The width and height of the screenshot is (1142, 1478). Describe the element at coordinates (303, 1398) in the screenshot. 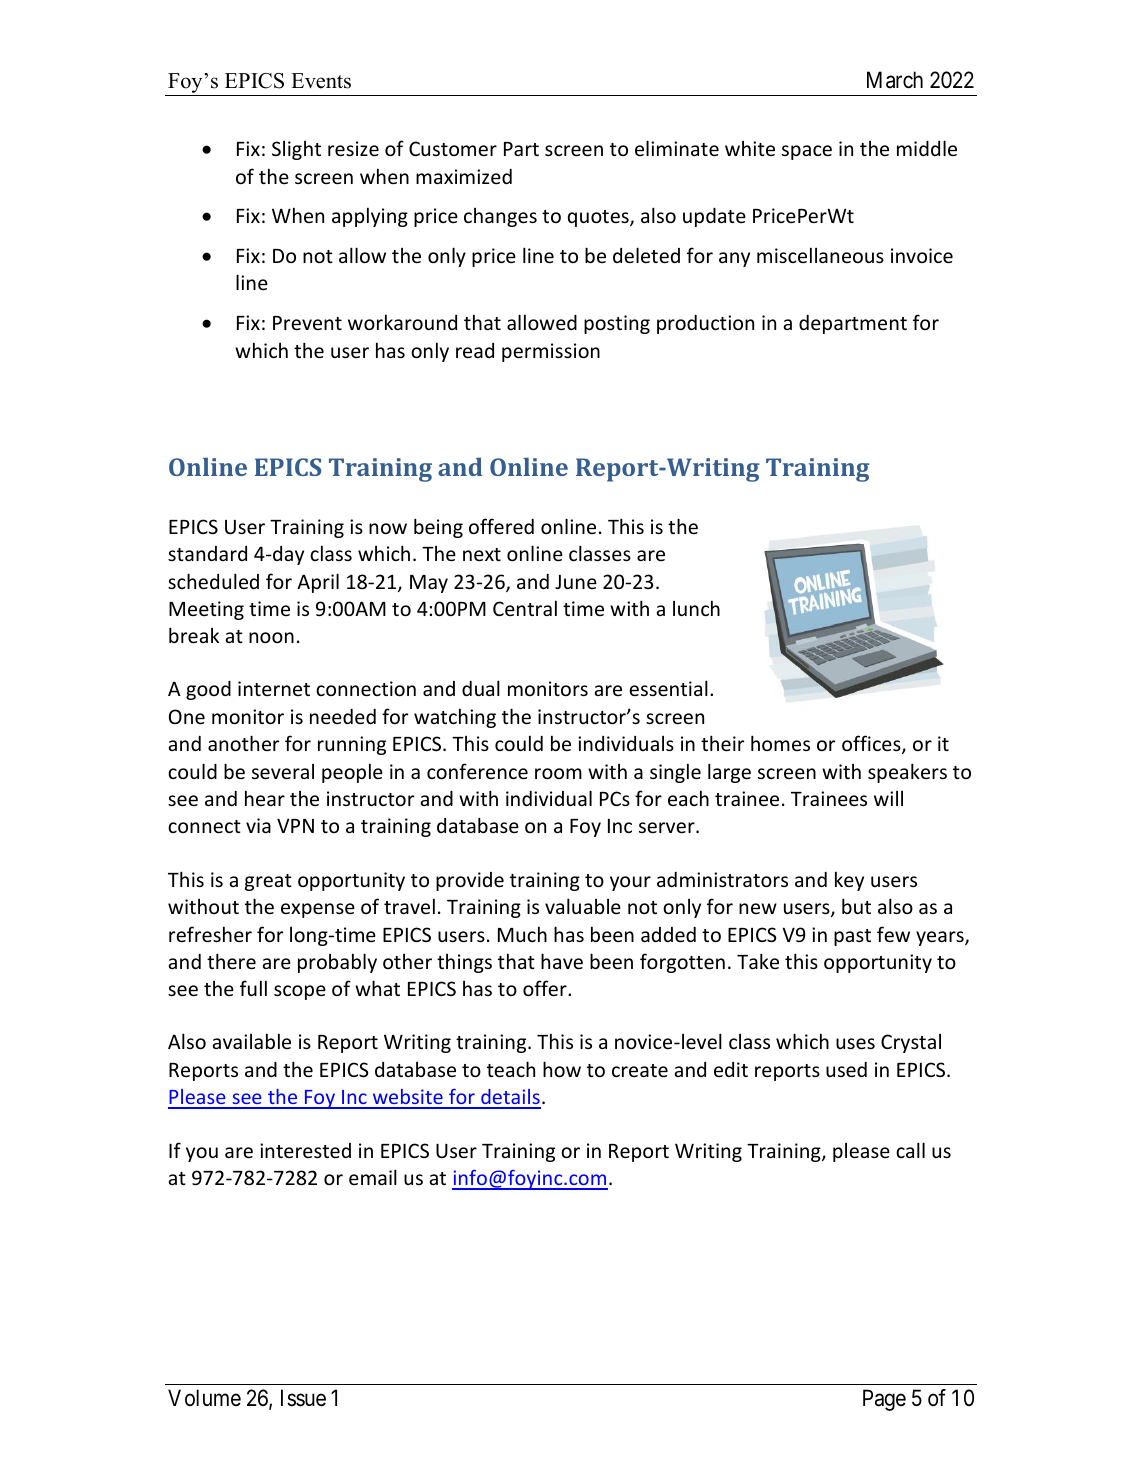

I see `Issue` at that location.
